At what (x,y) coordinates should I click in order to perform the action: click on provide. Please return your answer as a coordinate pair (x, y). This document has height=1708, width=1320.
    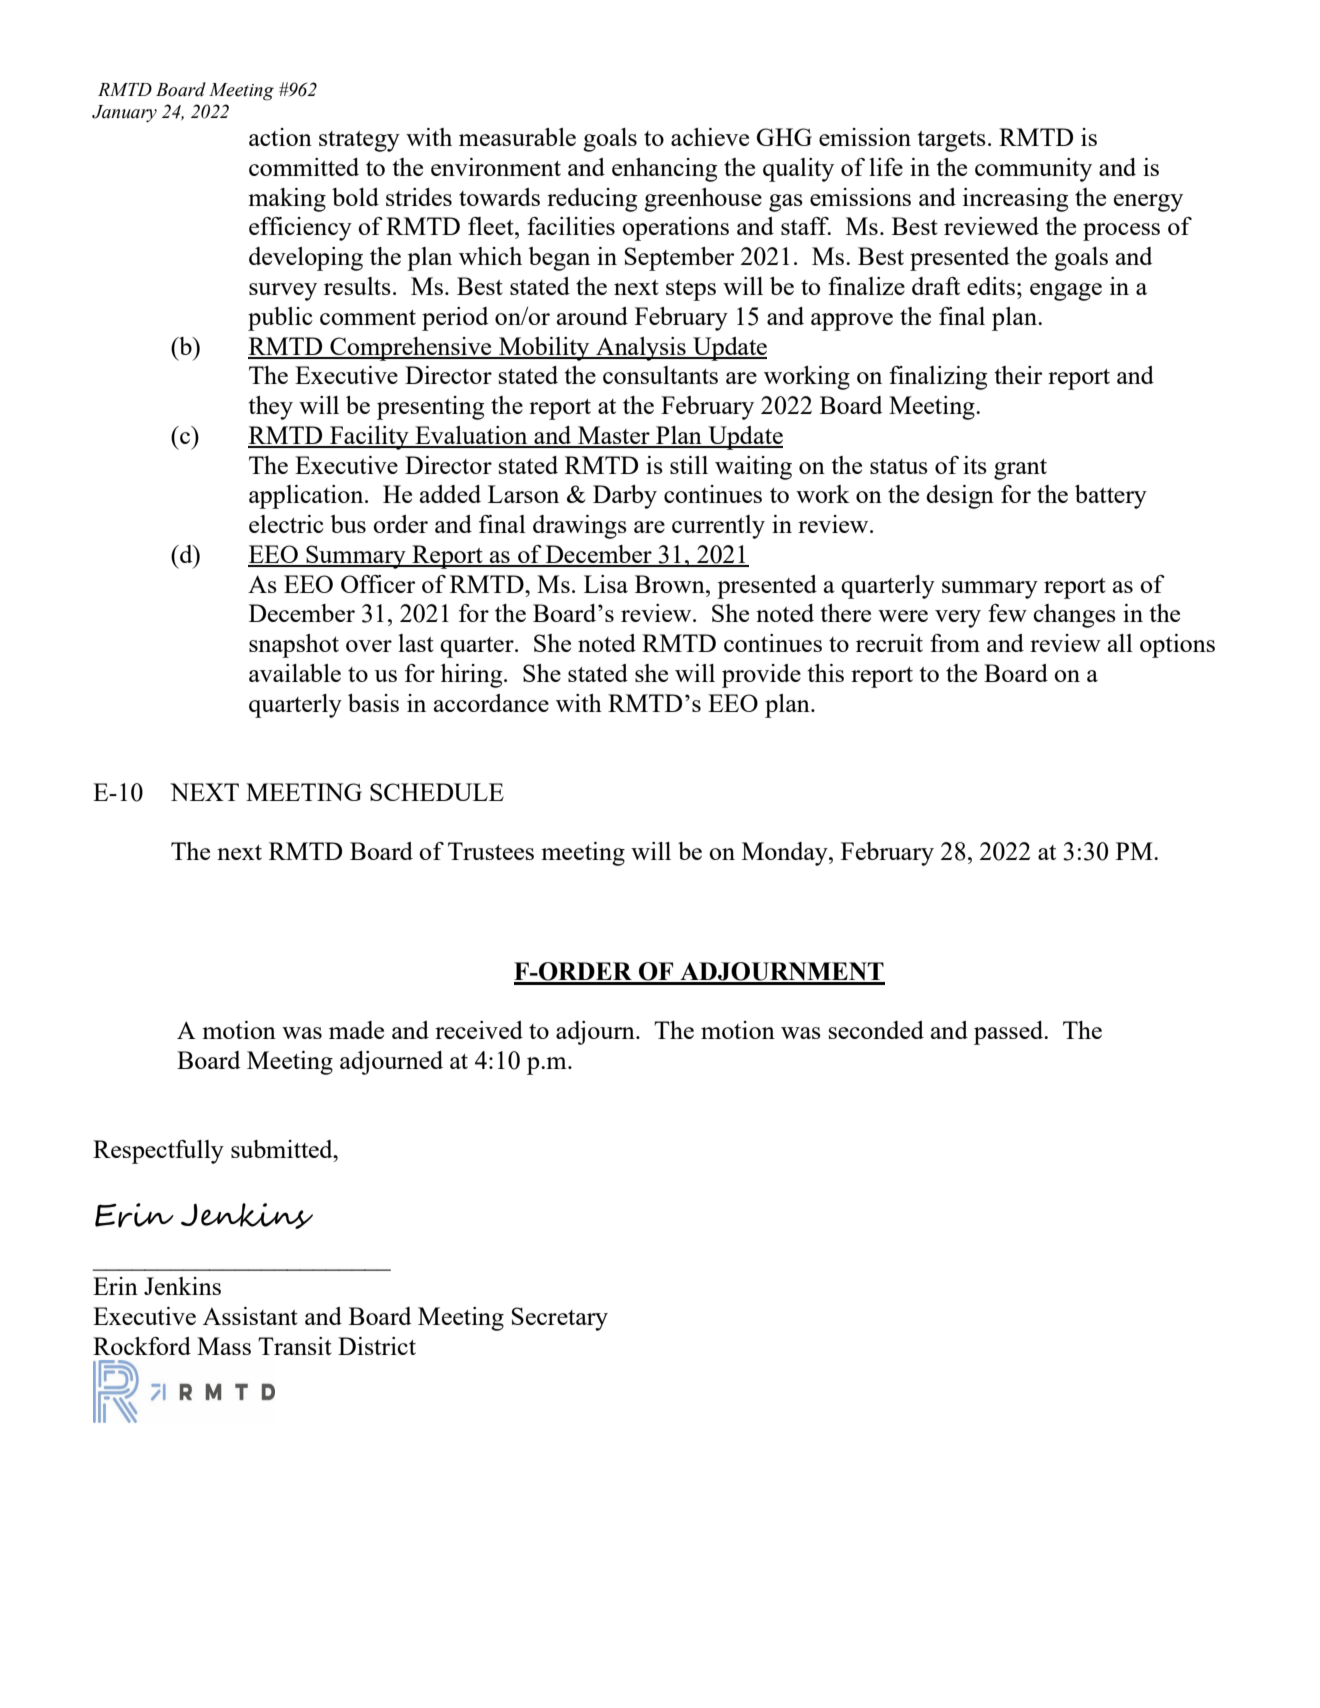
    Looking at the image, I should click on (761, 676).
